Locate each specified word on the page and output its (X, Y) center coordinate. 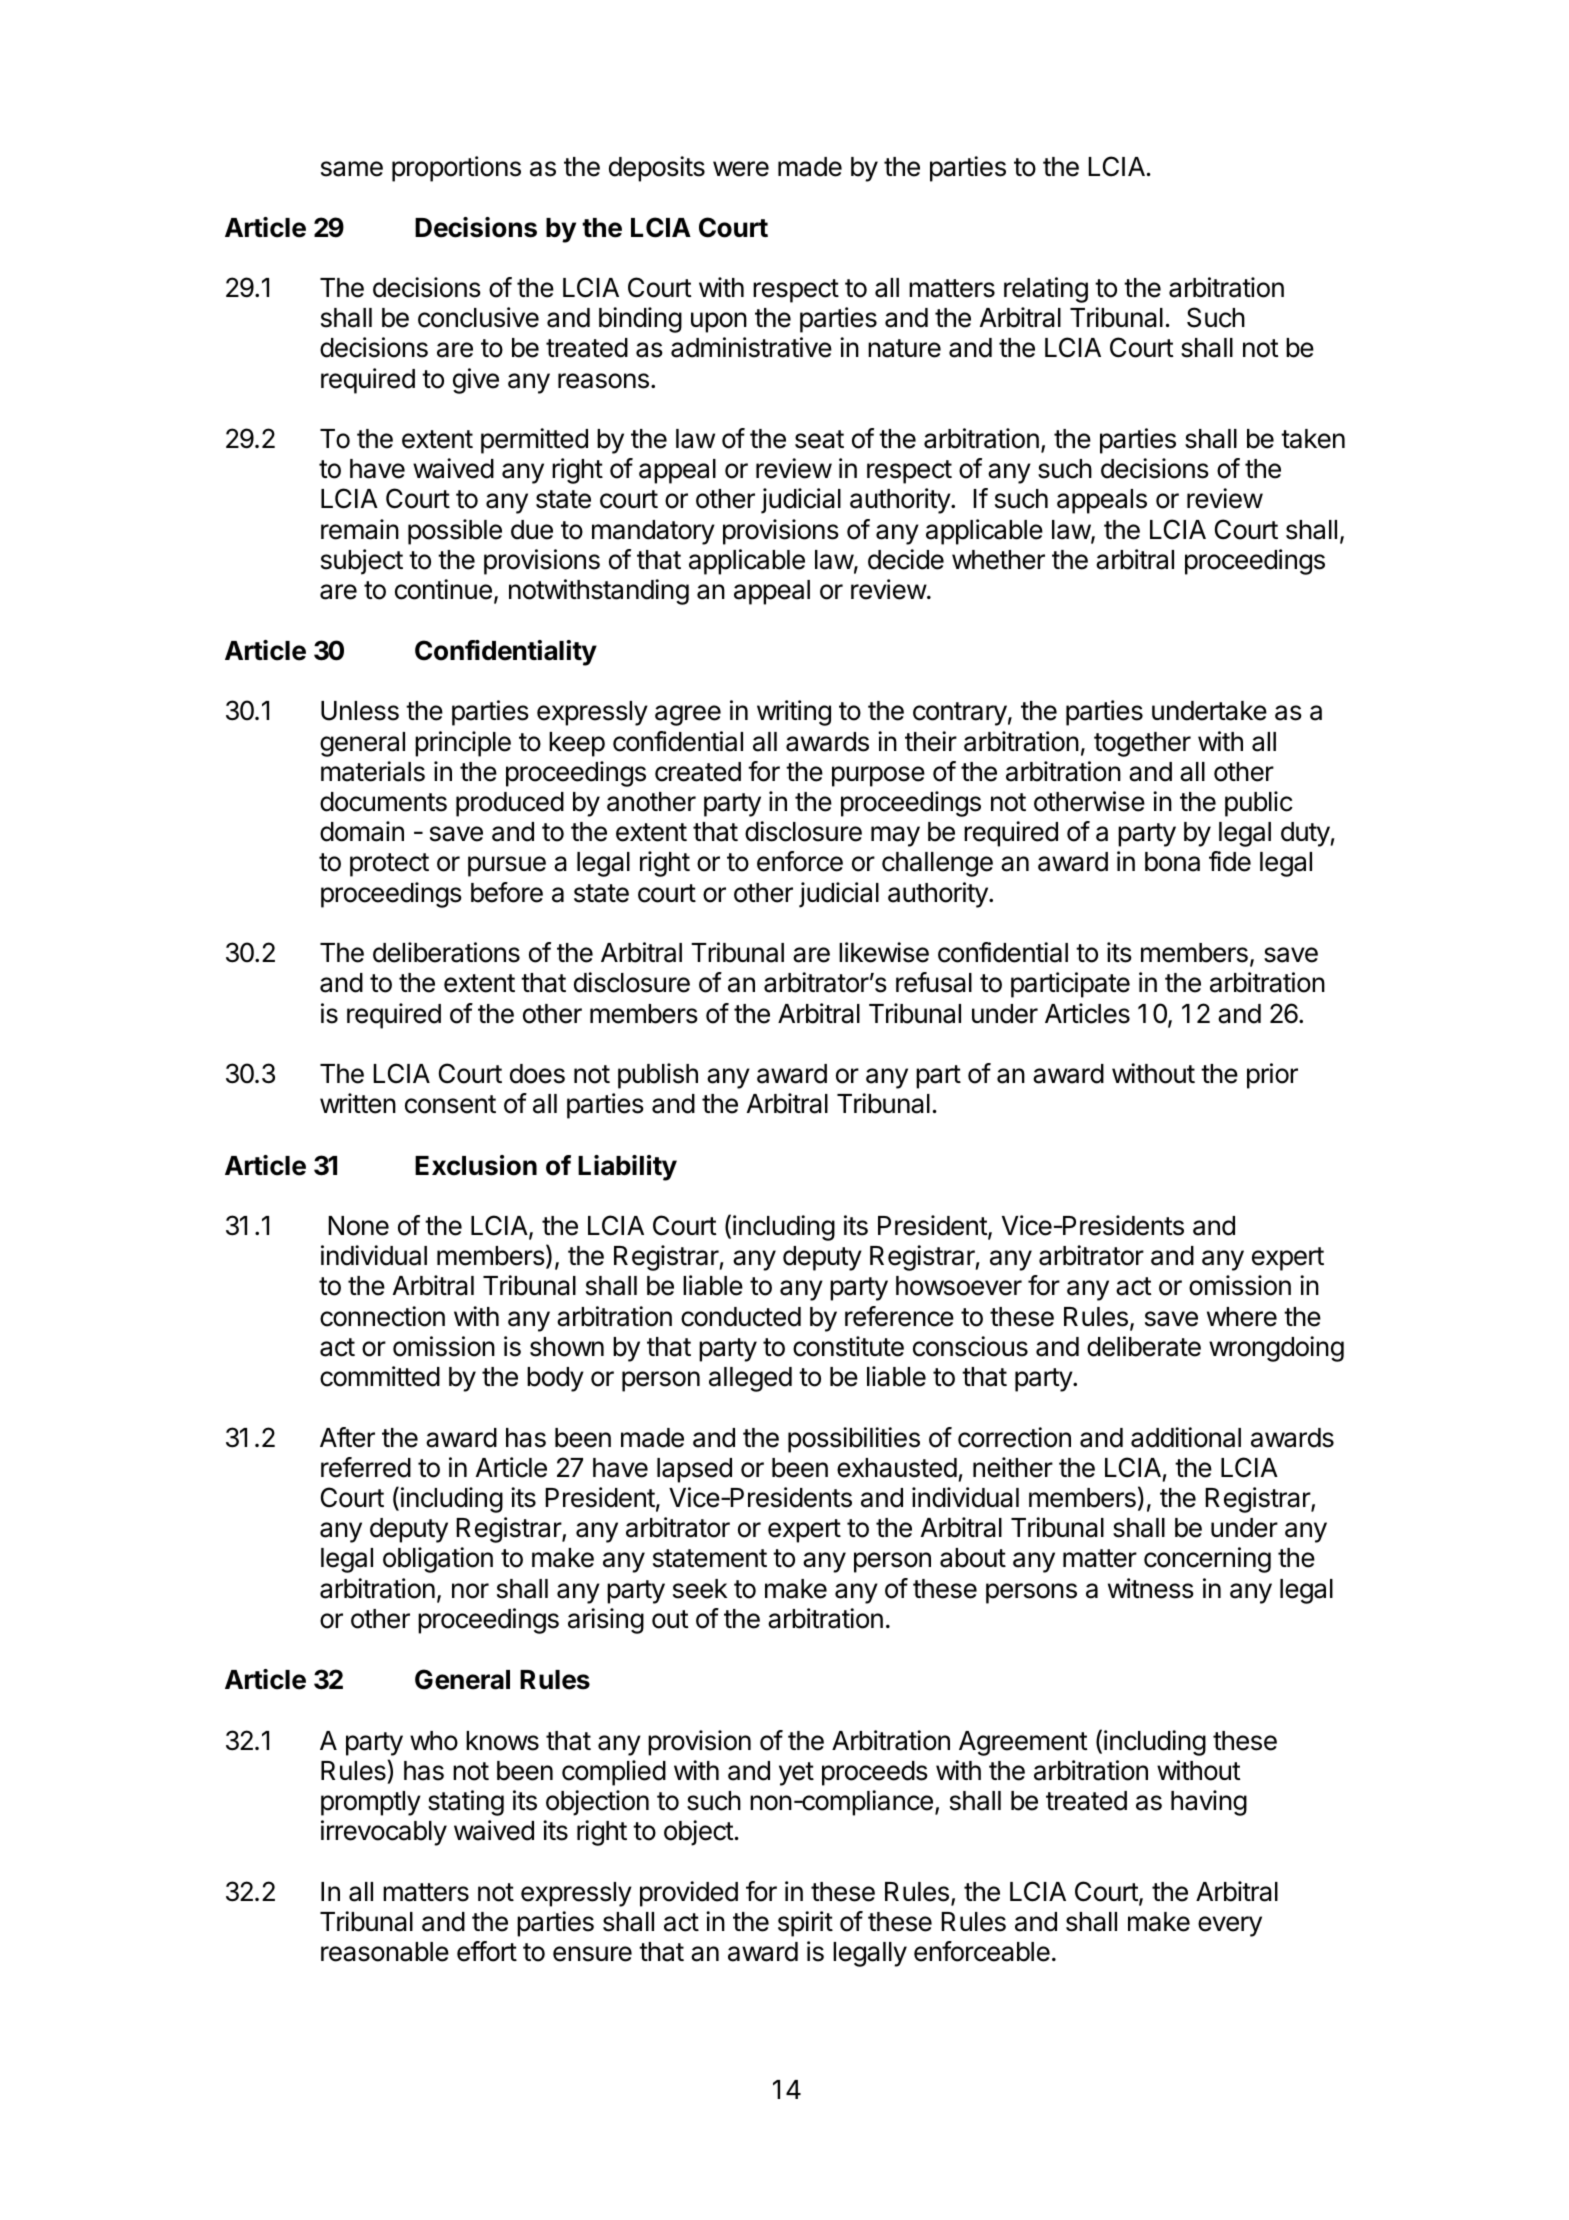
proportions (456, 169)
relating (1046, 290)
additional (1186, 1437)
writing (794, 713)
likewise (884, 952)
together (1142, 744)
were (741, 169)
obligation (438, 1560)
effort (487, 1951)
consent (450, 1104)
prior (1272, 1076)
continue (443, 589)
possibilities (854, 1440)
